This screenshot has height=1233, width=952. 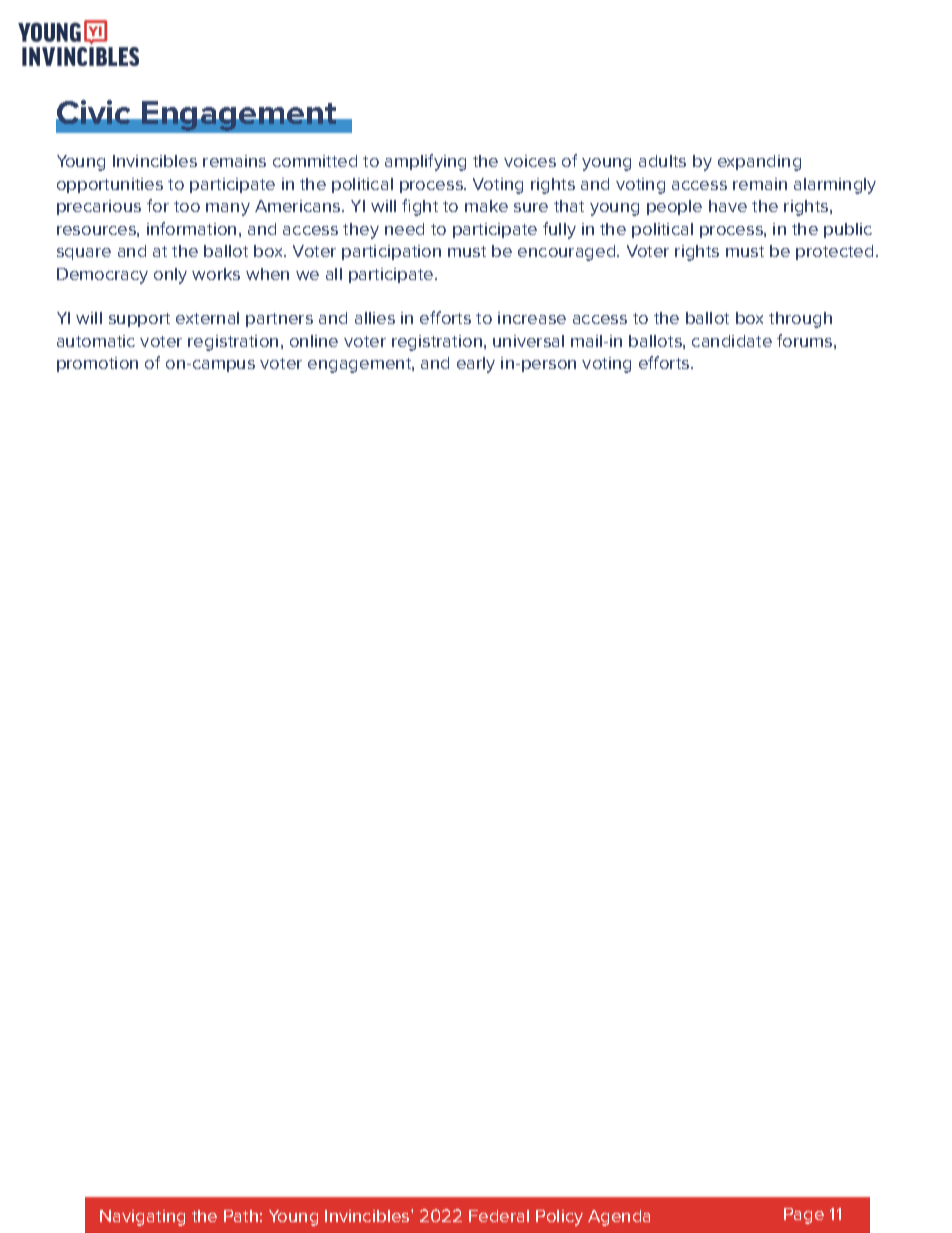 What do you see at coordinates (486, 206) in the screenshot?
I see `make` at bounding box center [486, 206].
